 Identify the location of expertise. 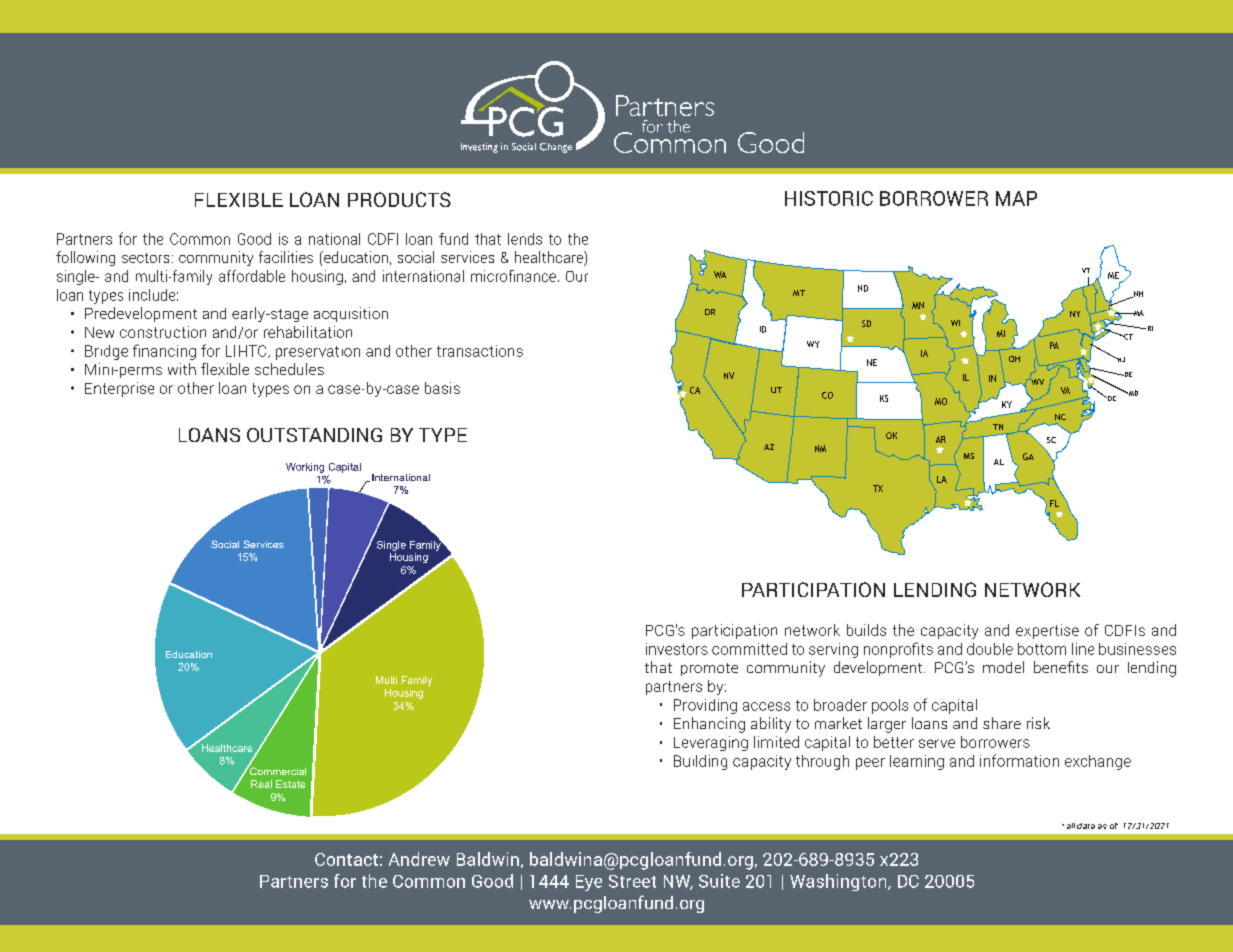
(1047, 631).
